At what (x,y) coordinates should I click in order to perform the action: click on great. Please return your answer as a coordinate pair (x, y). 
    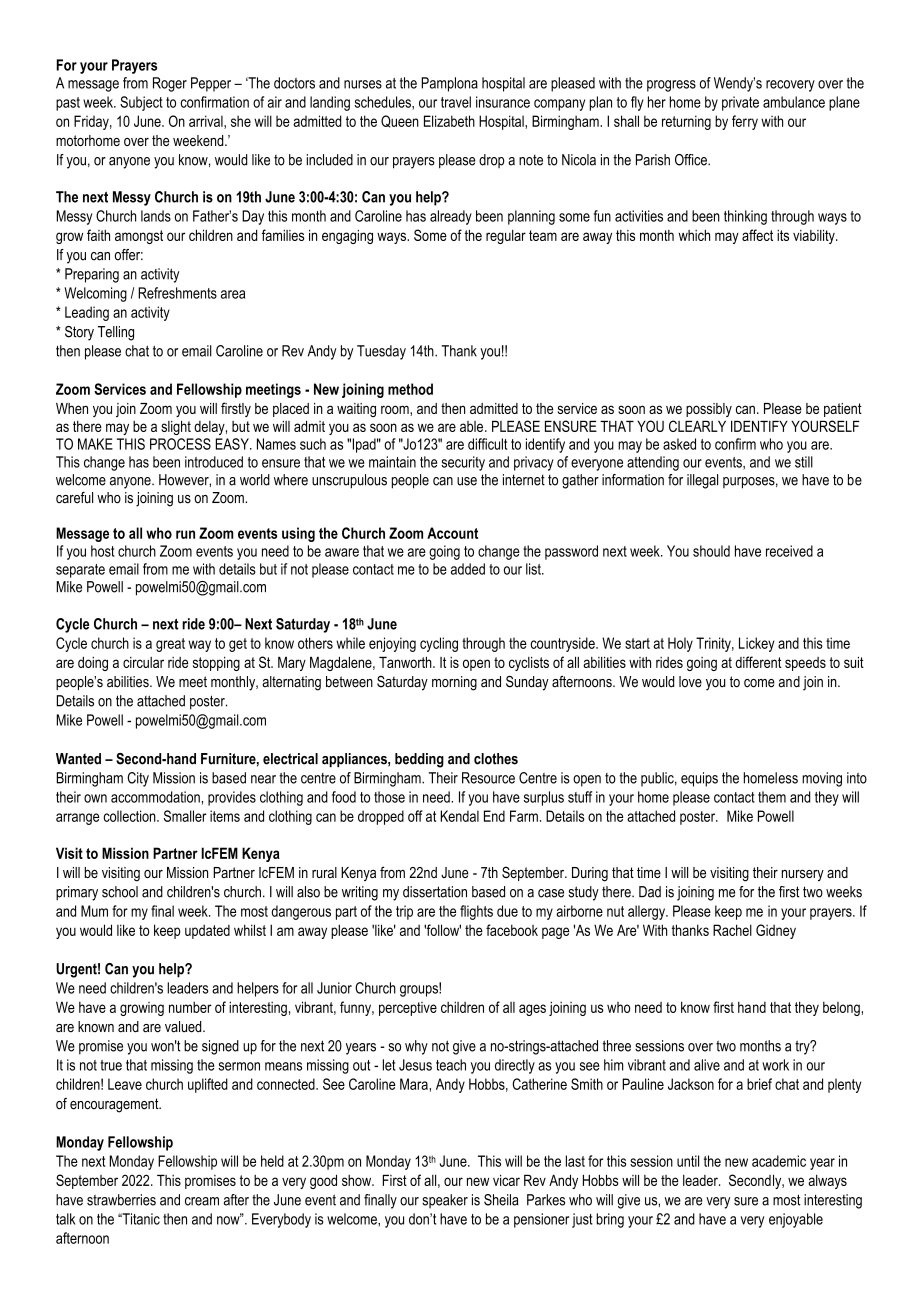
    Looking at the image, I should click on (170, 645).
